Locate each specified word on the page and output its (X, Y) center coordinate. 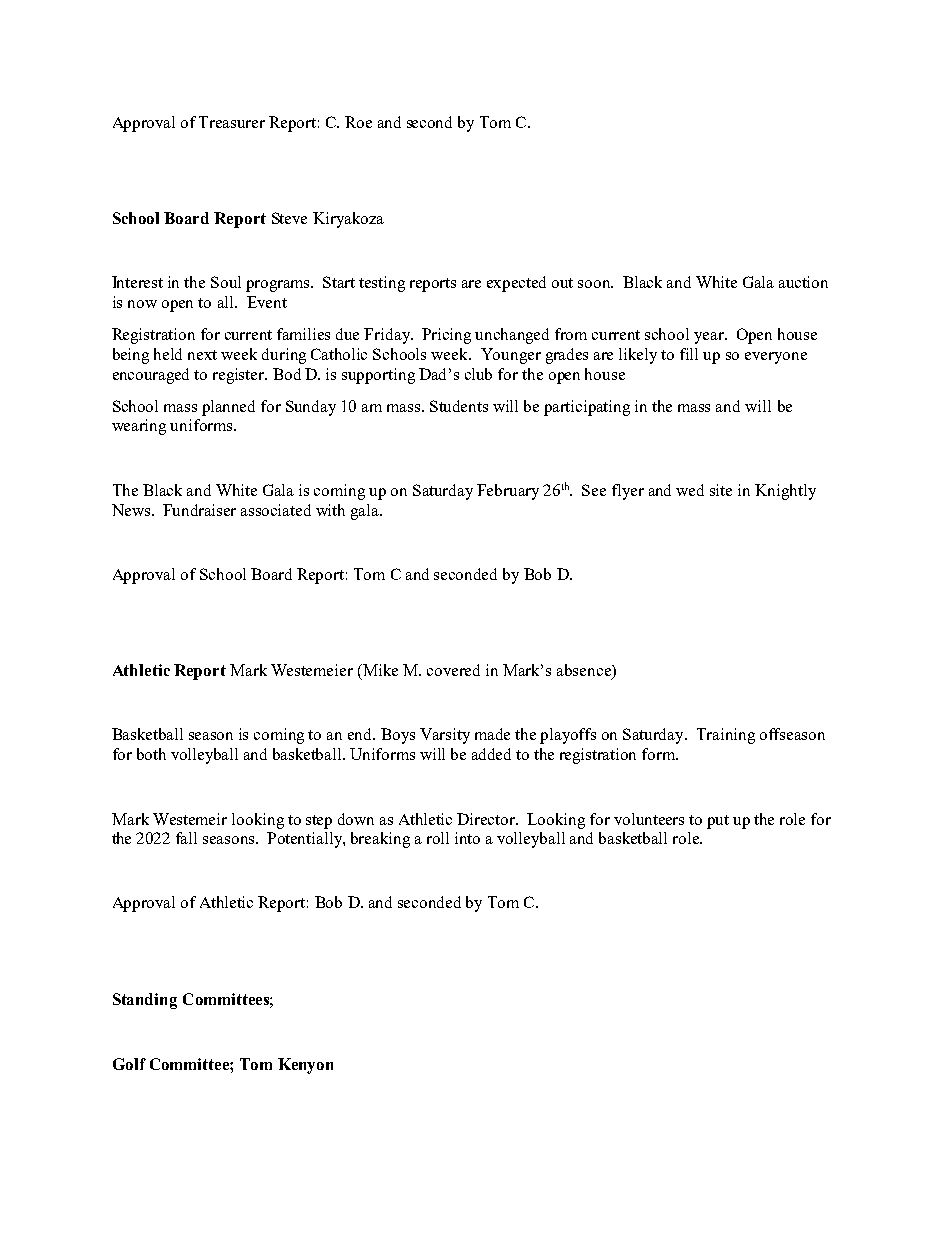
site (721, 490)
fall (186, 838)
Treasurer (232, 122)
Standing (145, 1001)
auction (803, 282)
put (718, 822)
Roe (358, 122)
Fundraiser (199, 510)
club (478, 374)
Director (487, 819)
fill (689, 354)
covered (453, 670)
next (202, 355)
